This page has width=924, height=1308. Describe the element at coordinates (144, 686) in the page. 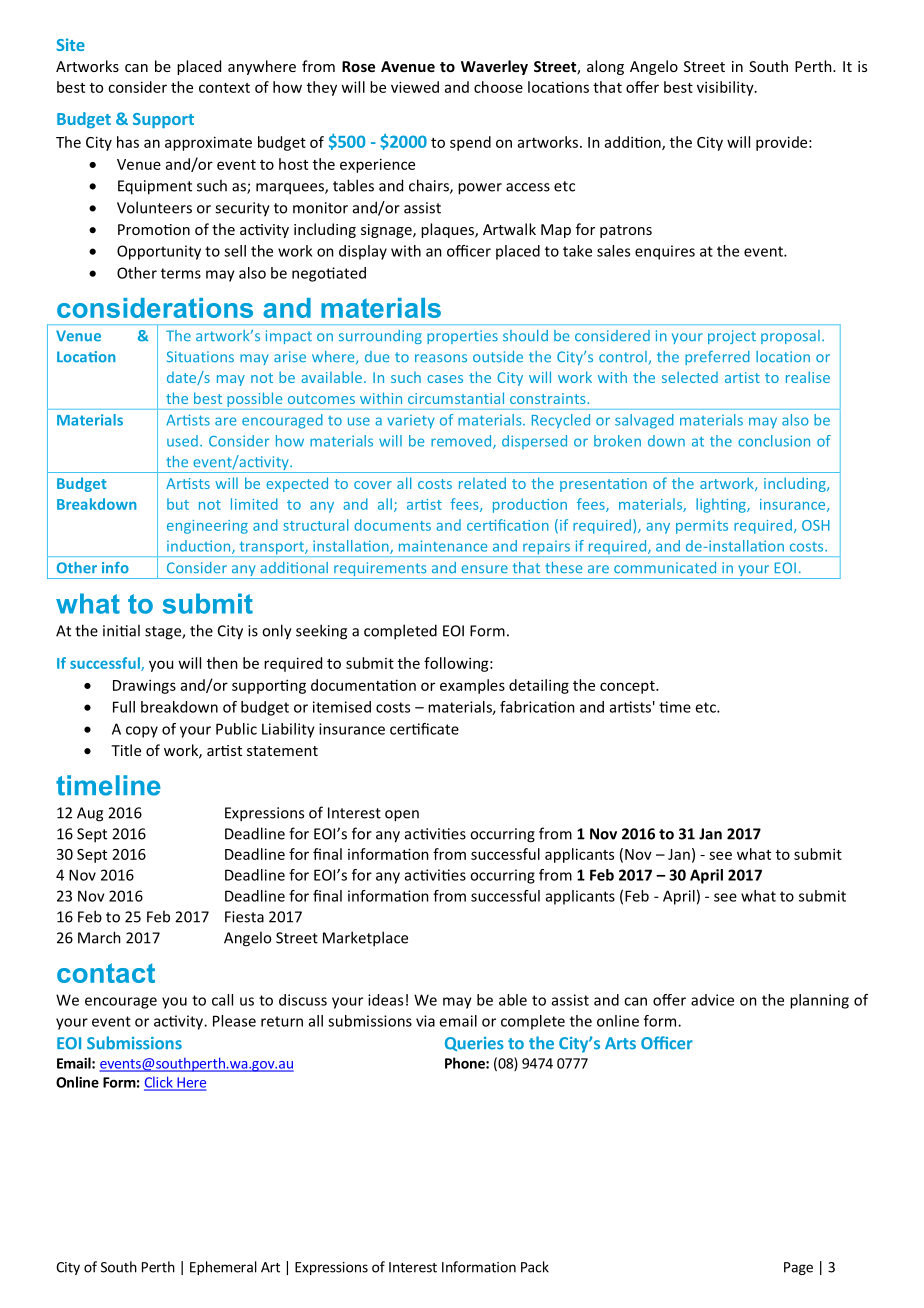

I see `Drawings` at that location.
